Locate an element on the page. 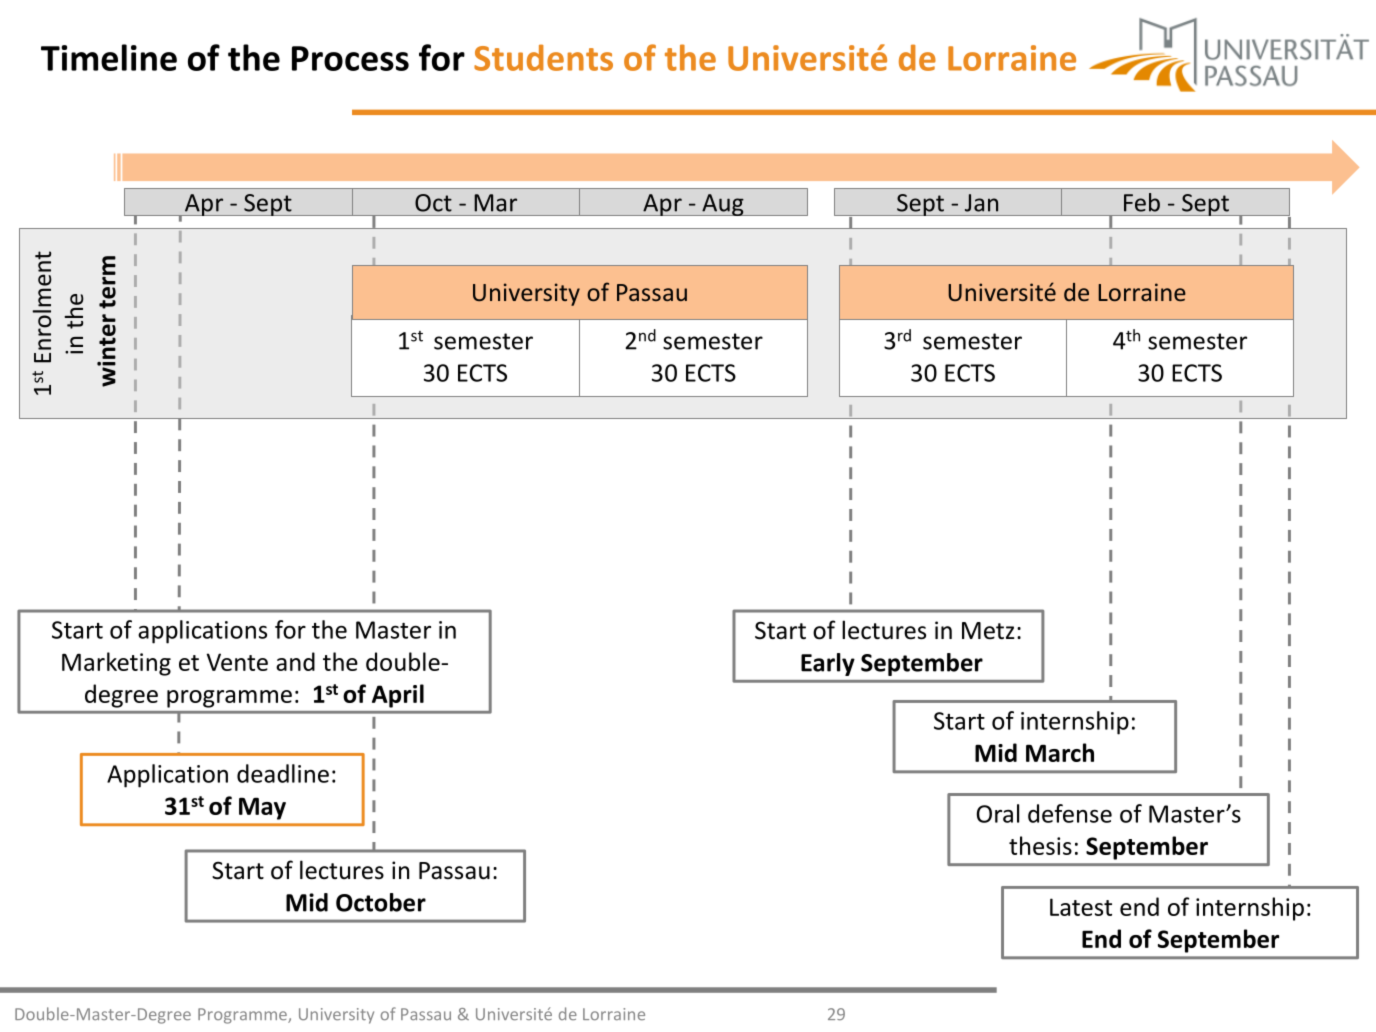  Feb is located at coordinates (1142, 202).
